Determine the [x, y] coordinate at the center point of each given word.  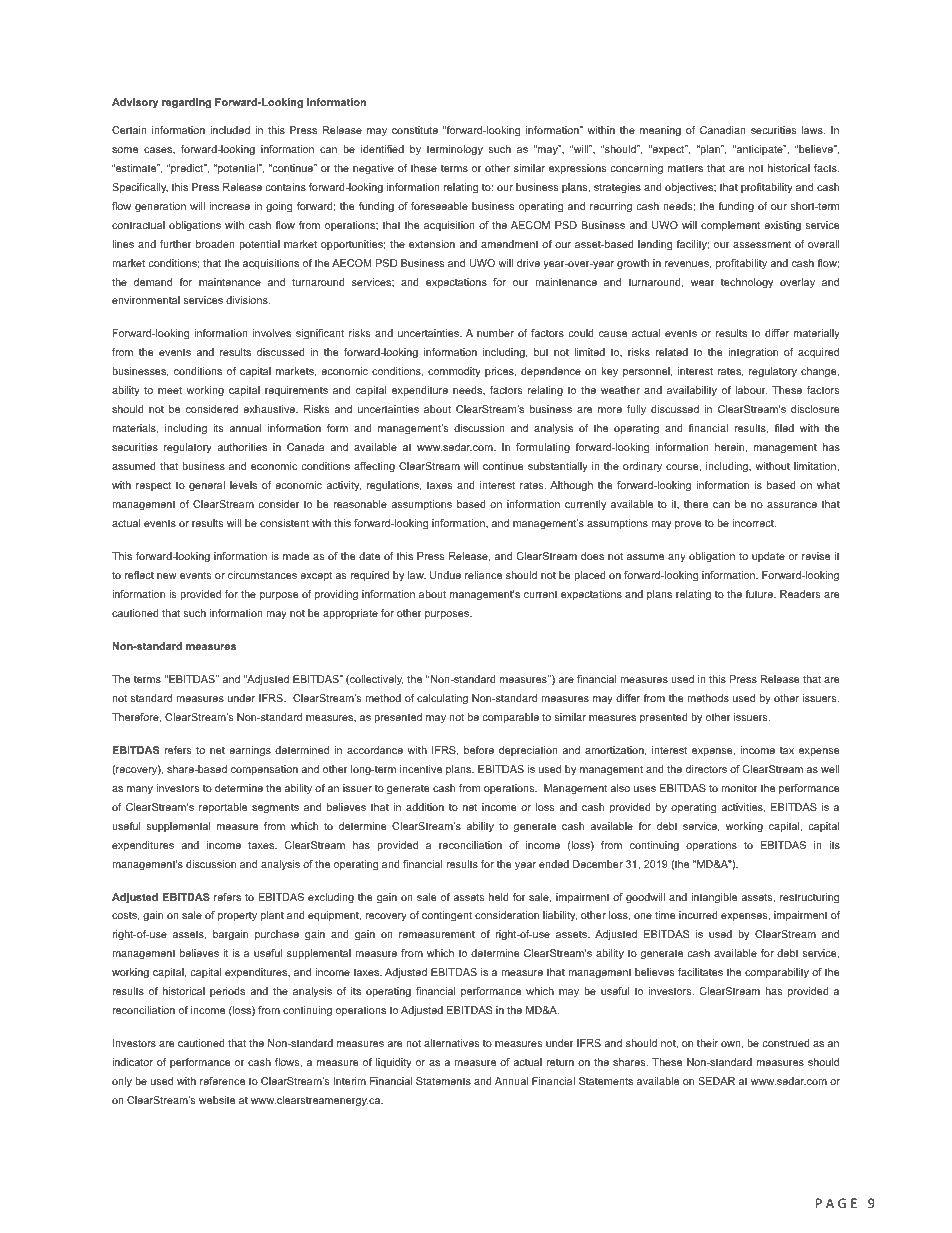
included [230, 130]
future [760, 594]
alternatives [452, 1043]
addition [425, 807]
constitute [415, 130]
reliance [483, 575]
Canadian [723, 130]
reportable [223, 808]
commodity [454, 372]
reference [222, 1081]
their [707, 1043]
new [167, 576]
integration [753, 353]
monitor [739, 788]
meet [170, 390]
